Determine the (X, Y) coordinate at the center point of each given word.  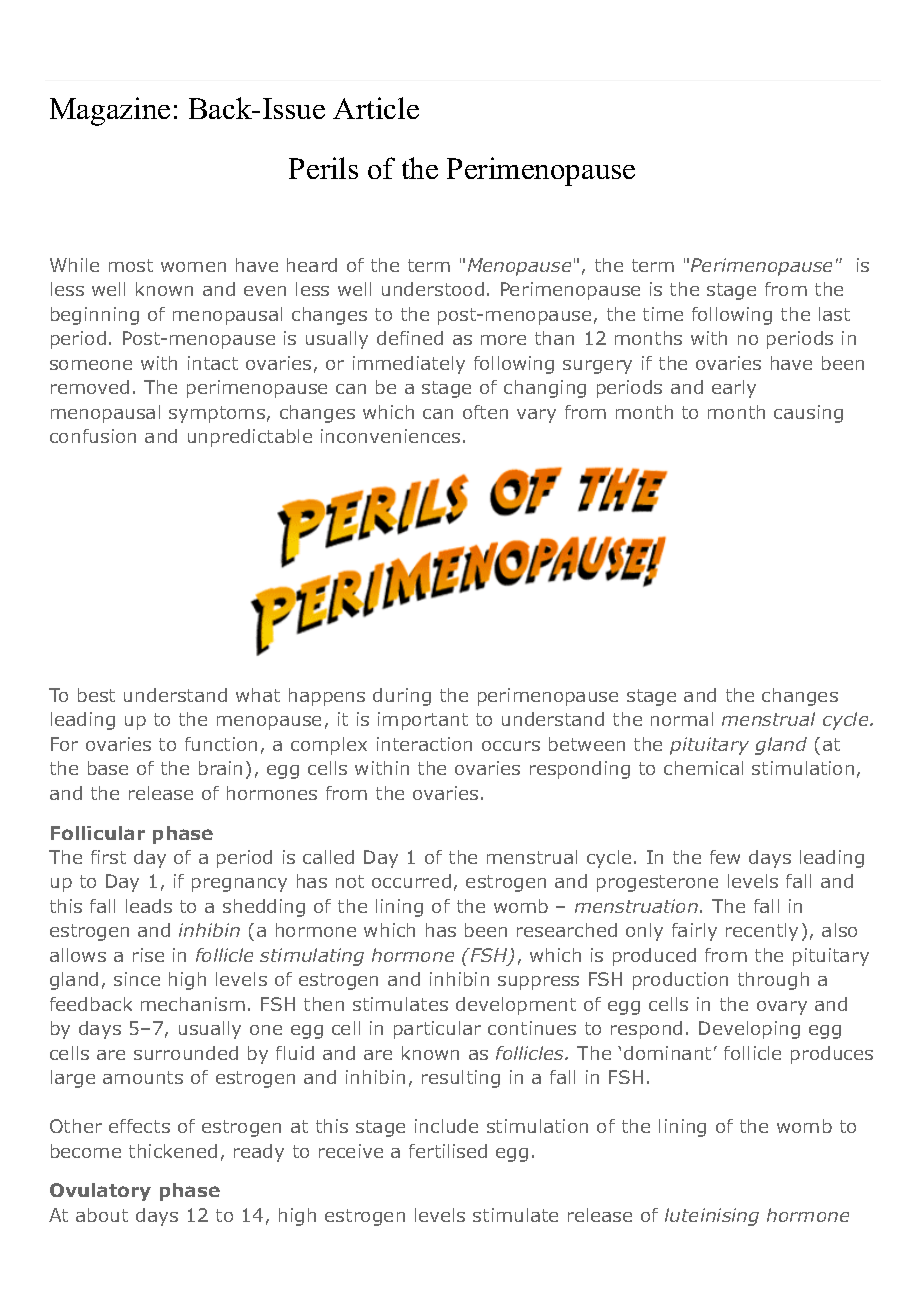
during (402, 697)
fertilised (448, 1151)
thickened (173, 1151)
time (663, 314)
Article (376, 108)
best (96, 695)
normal (682, 719)
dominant (667, 1053)
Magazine (110, 111)
